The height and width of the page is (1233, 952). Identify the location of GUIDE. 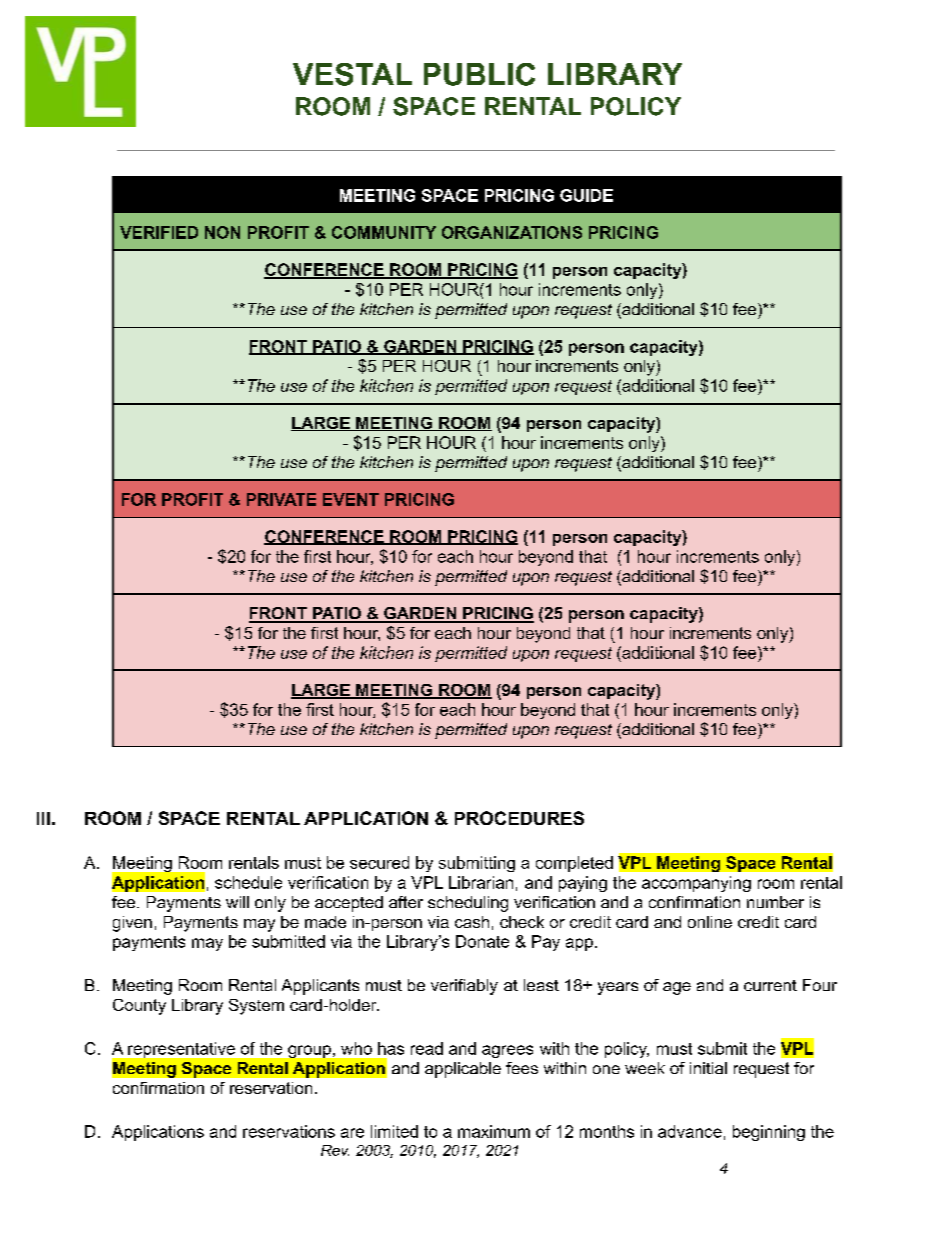
(586, 195).
